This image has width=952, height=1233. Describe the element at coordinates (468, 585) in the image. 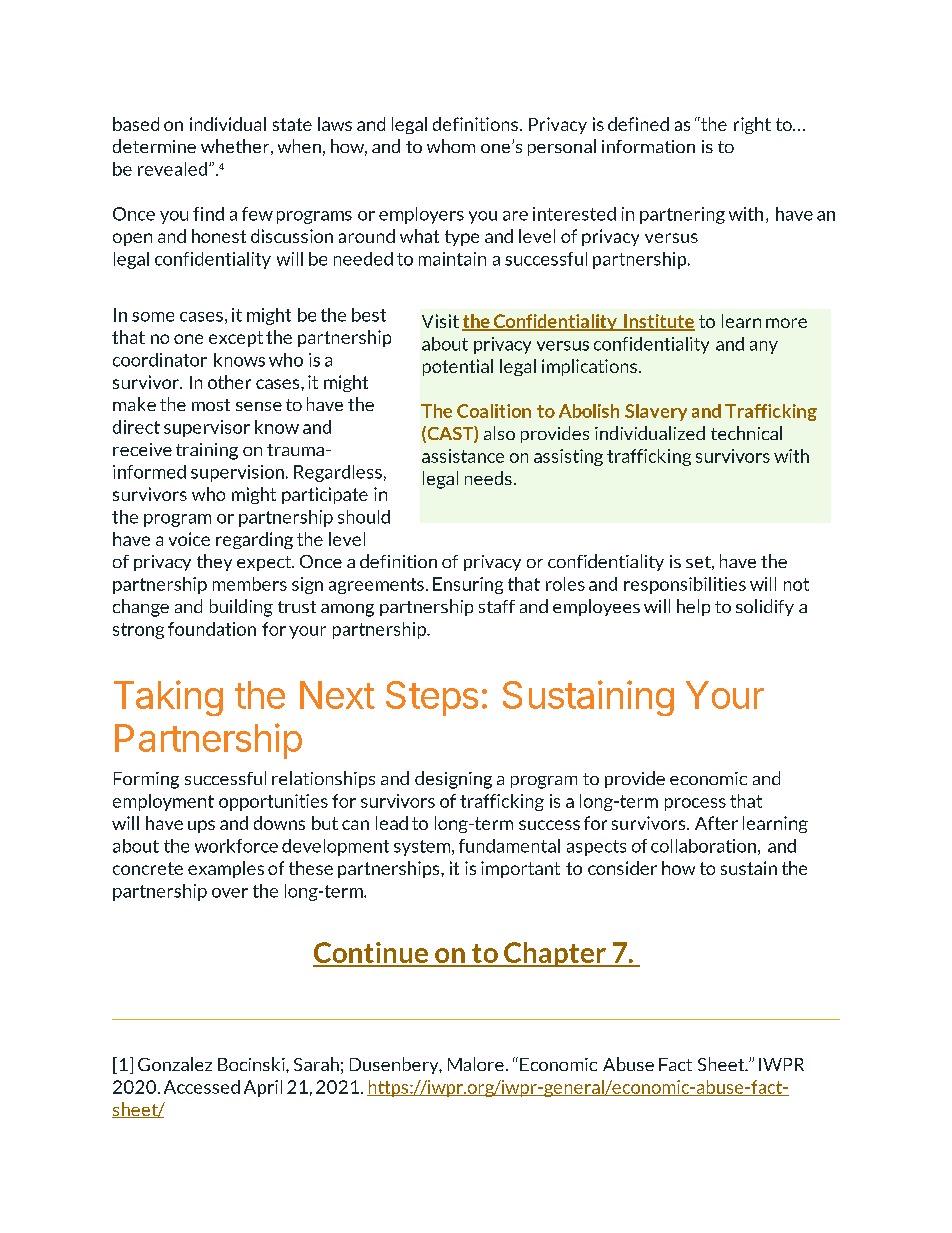

I see `Ensuring` at that location.
